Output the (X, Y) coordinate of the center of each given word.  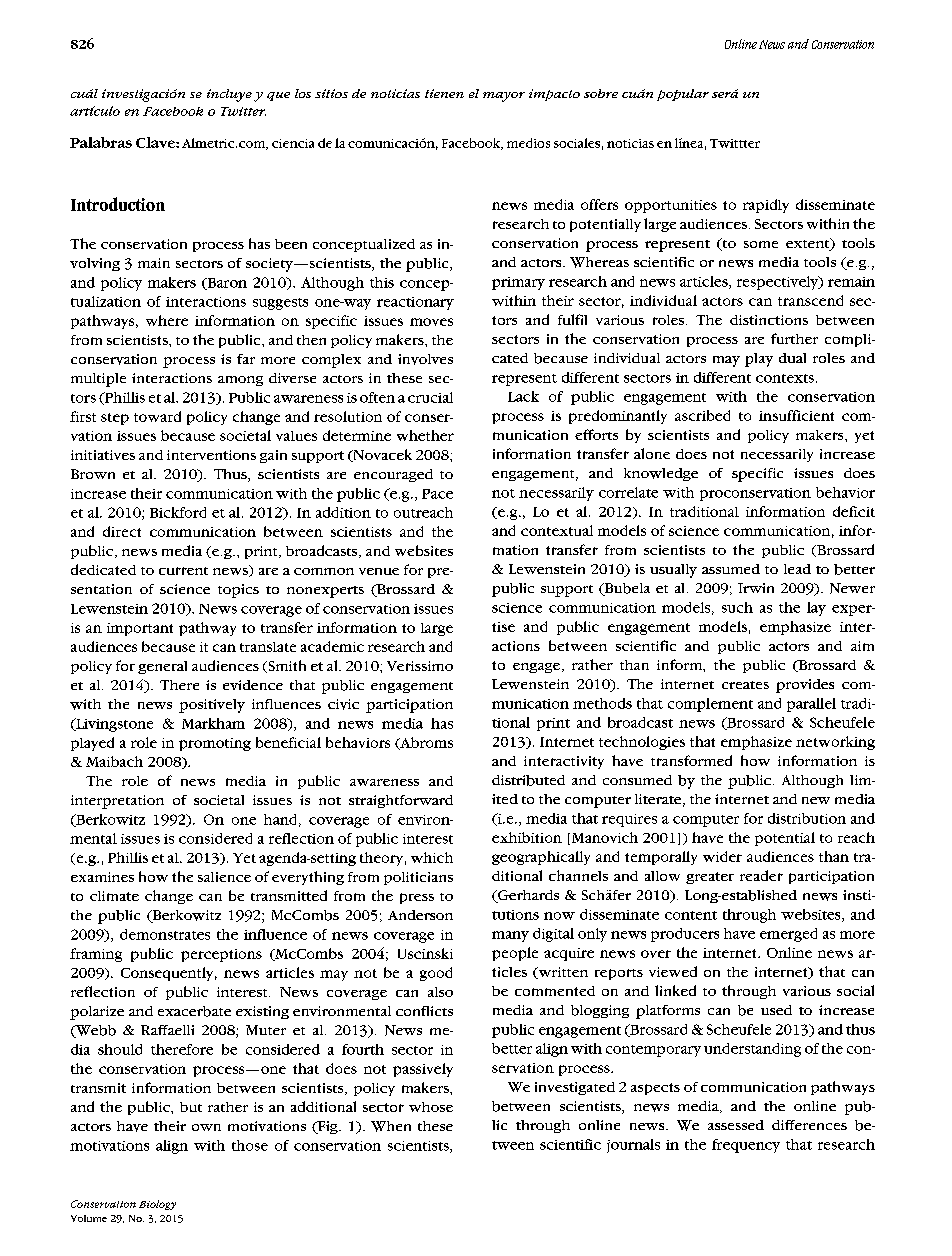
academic (332, 646)
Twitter (243, 111)
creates (745, 685)
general (162, 667)
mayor (504, 97)
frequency (746, 1146)
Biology (157, 1205)
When (391, 1126)
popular (683, 95)
